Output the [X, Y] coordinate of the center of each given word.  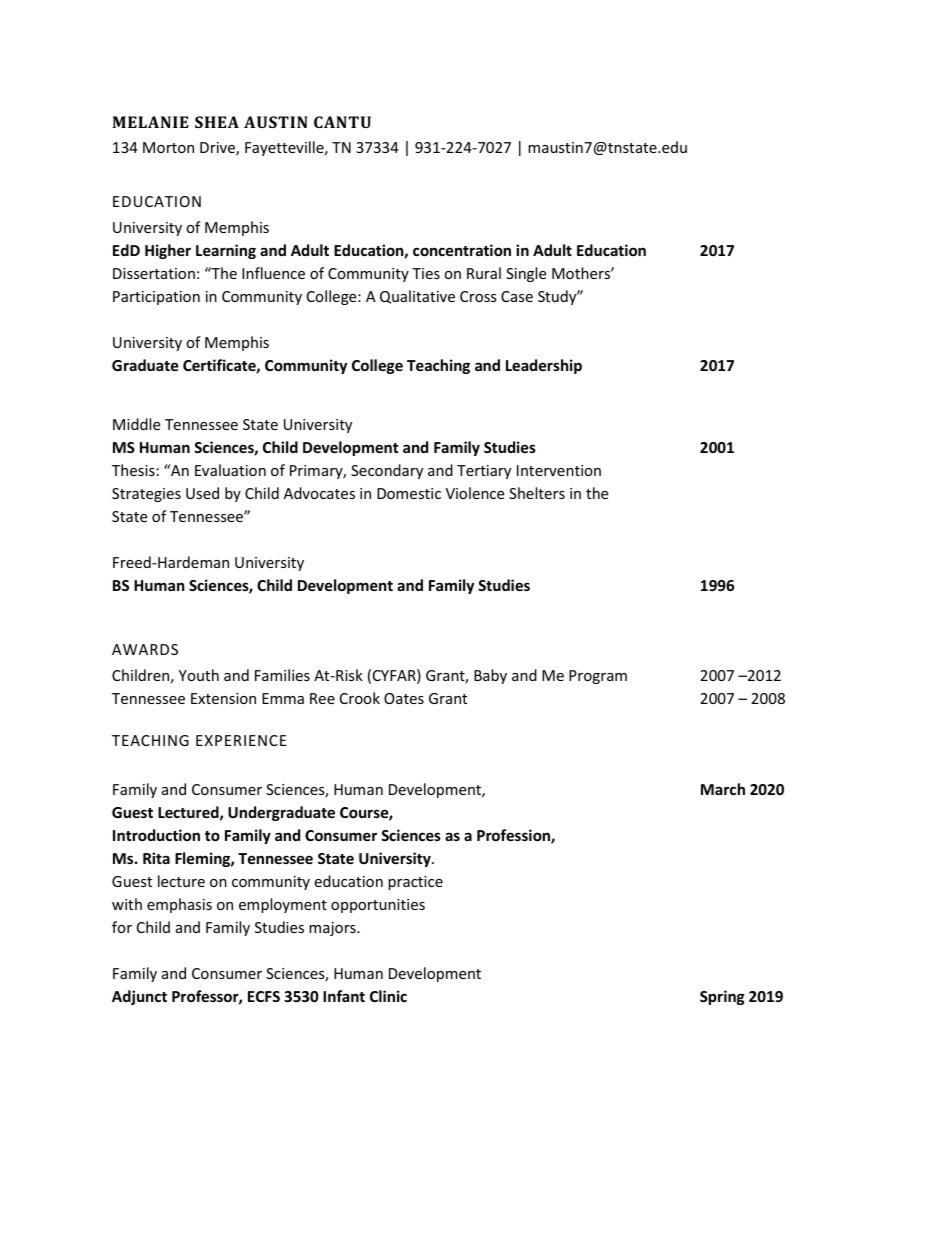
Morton [168, 147]
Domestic [409, 493]
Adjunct [139, 997]
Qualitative [417, 297]
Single [526, 274]
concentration [462, 250]
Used [202, 493]
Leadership [544, 366]
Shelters [537, 493]
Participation [156, 298]
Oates [404, 698]
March [723, 789]
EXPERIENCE [241, 740]
